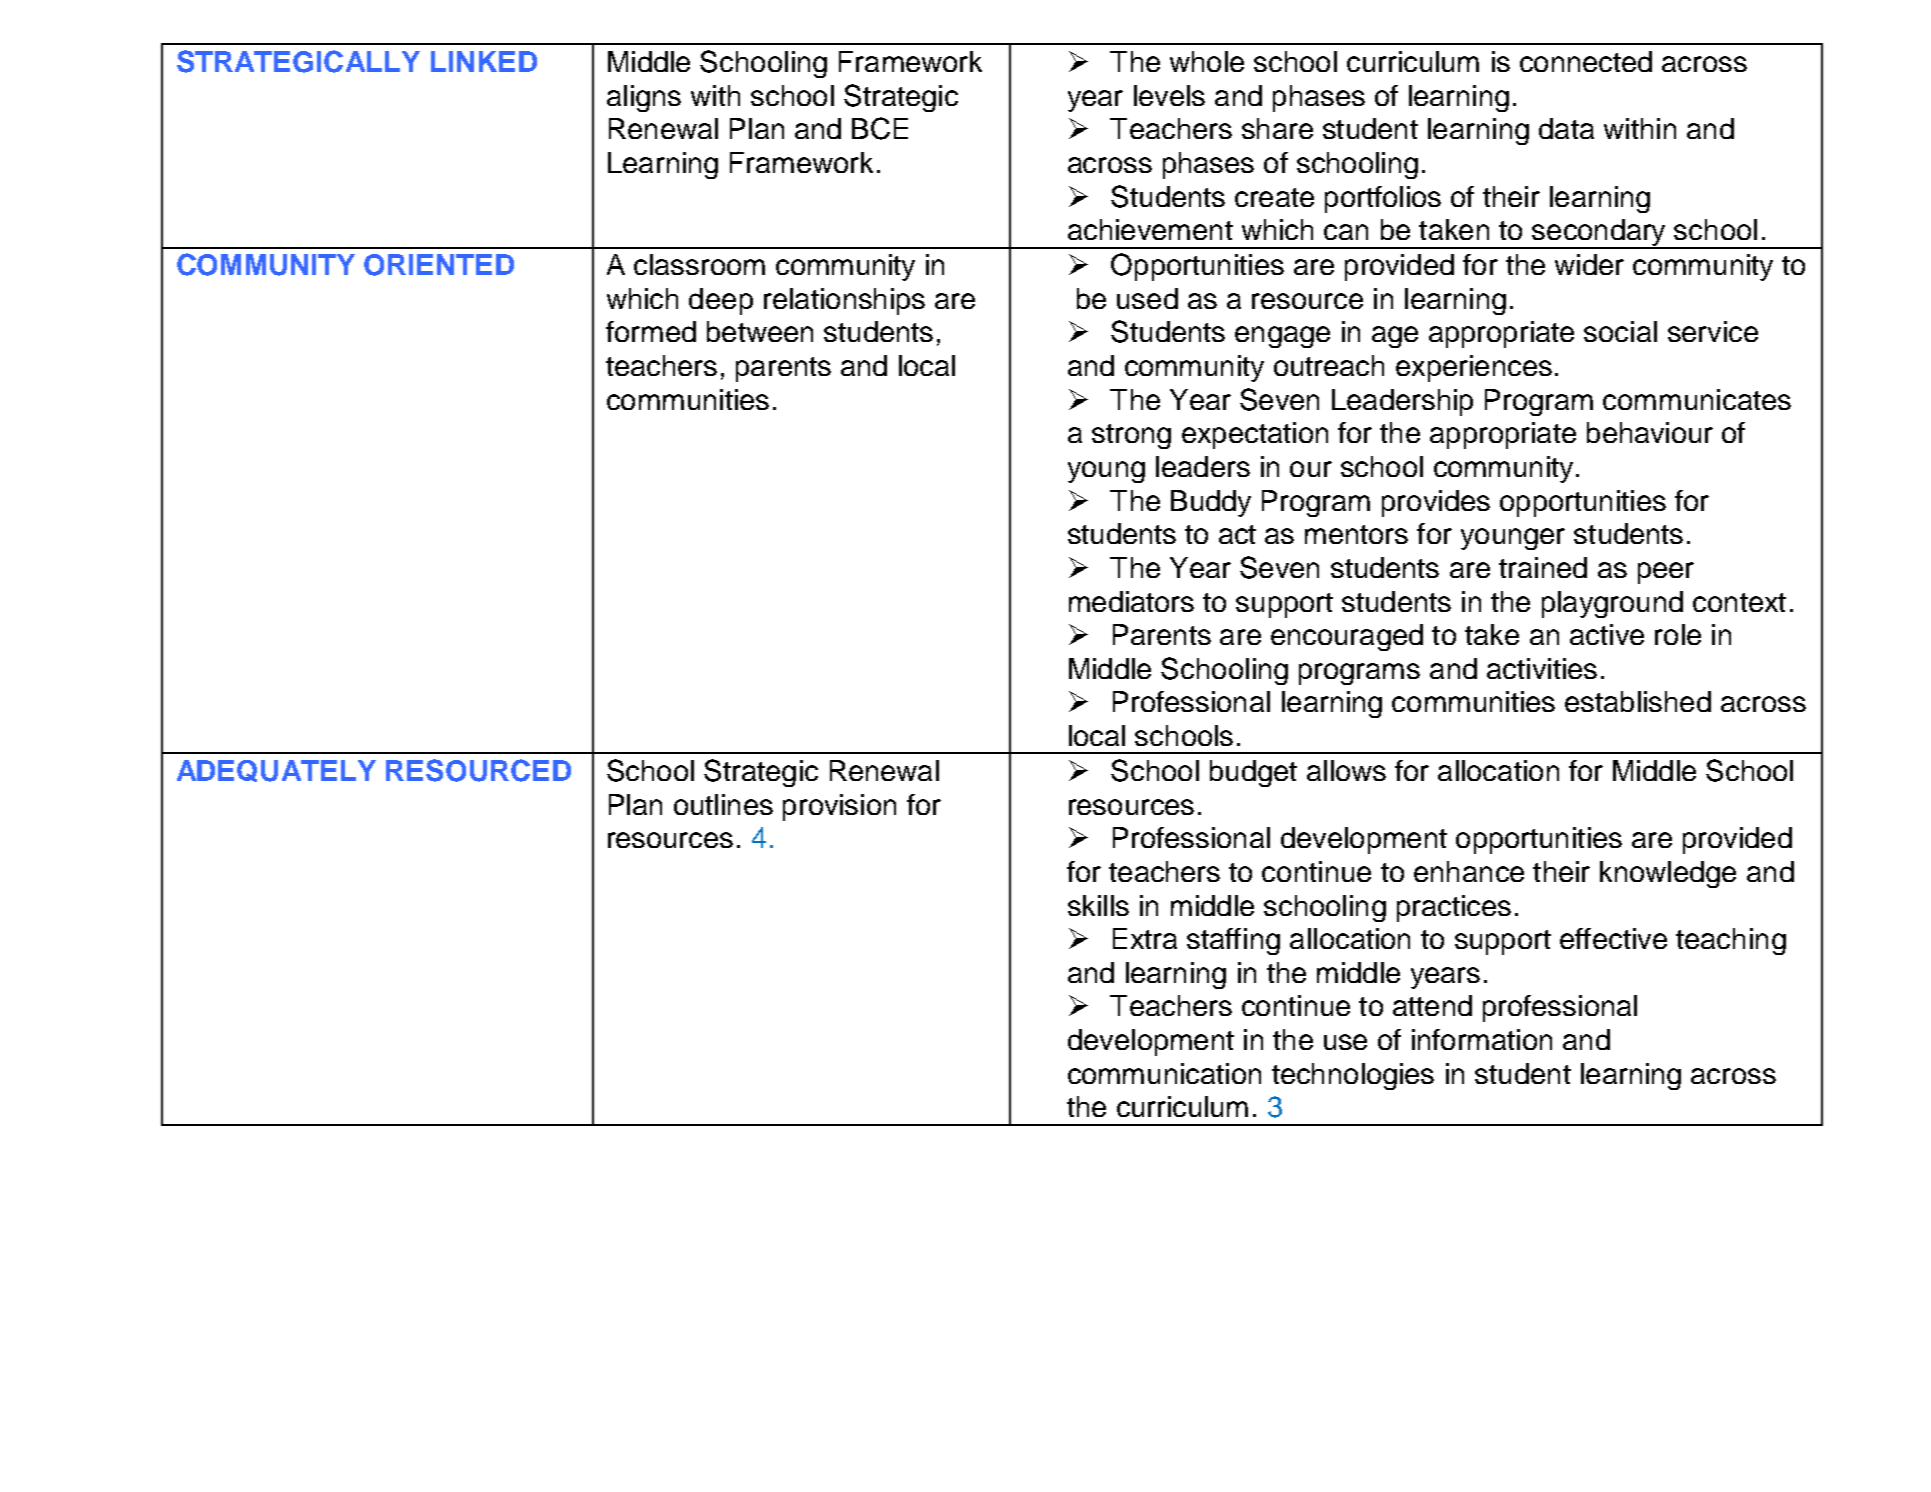  I want to click on ADEQUATELY, so click(276, 771).
